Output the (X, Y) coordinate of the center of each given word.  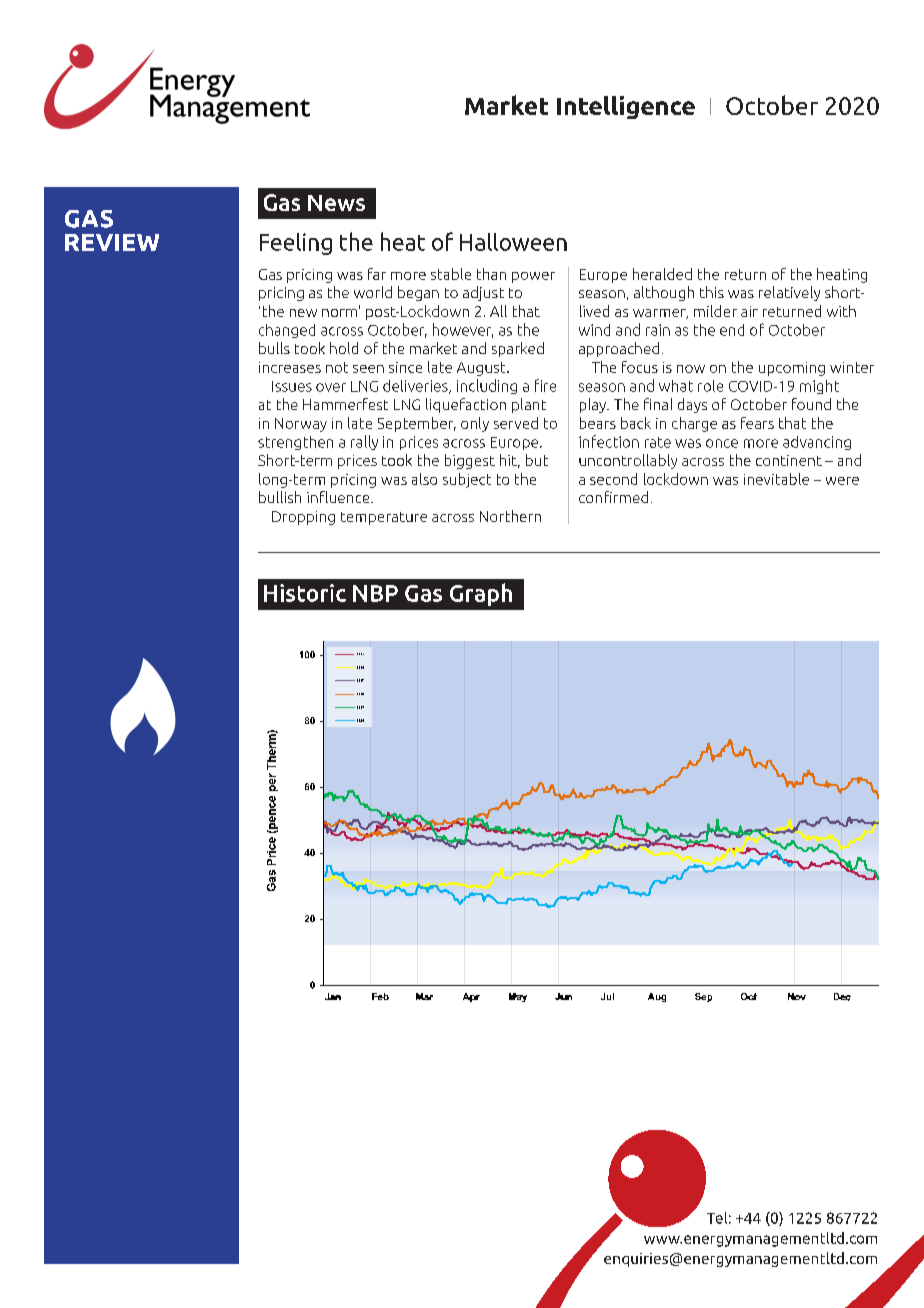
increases (290, 367)
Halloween (513, 242)
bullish (280, 497)
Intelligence (626, 107)
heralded (662, 274)
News (336, 203)
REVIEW (112, 242)
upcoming (792, 369)
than (491, 274)
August (482, 369)
